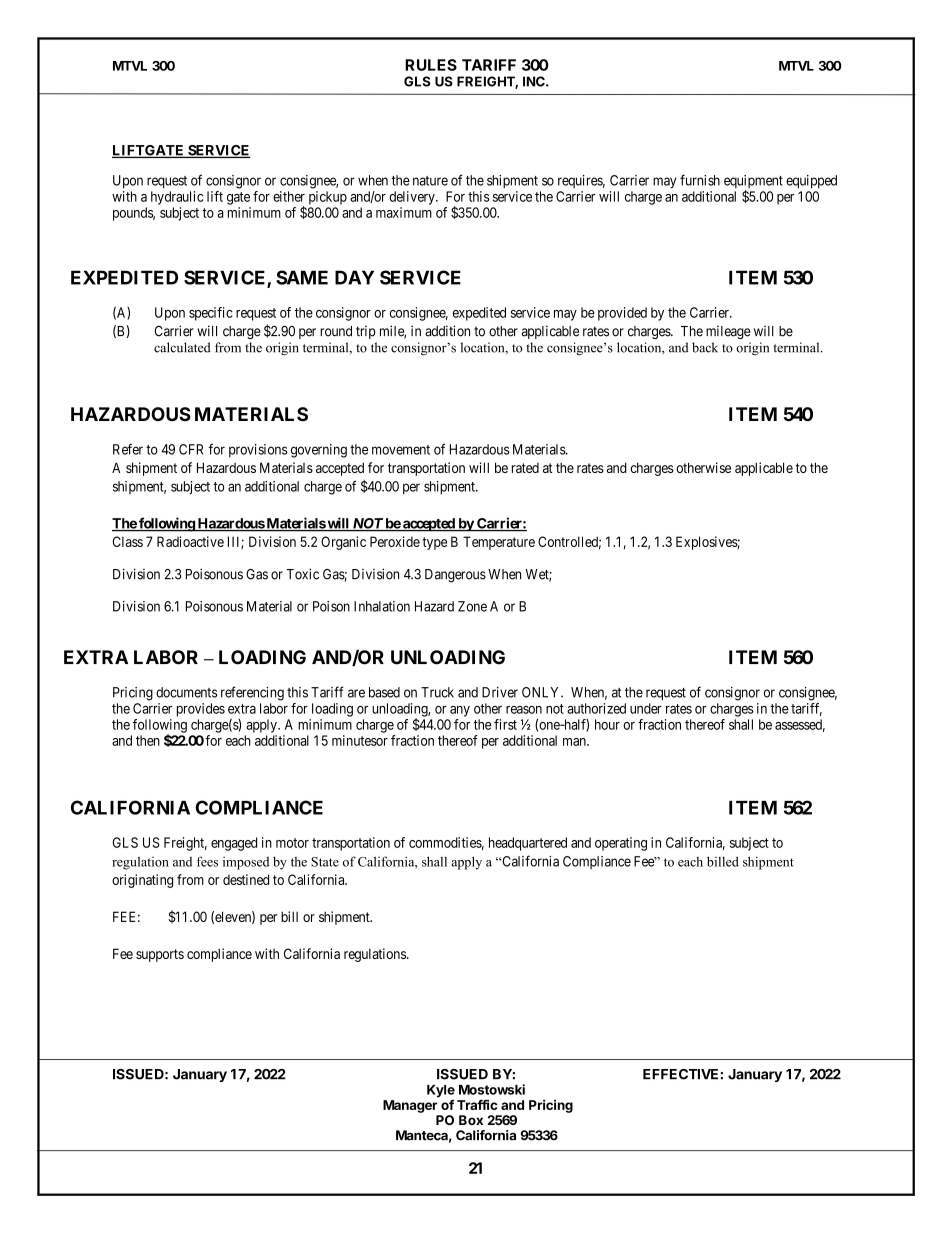 The width and height of the screenshot is (952, 1233). Describe the element at coordinates (700, 180) in the screenshot. I see `furnish` at that location.
